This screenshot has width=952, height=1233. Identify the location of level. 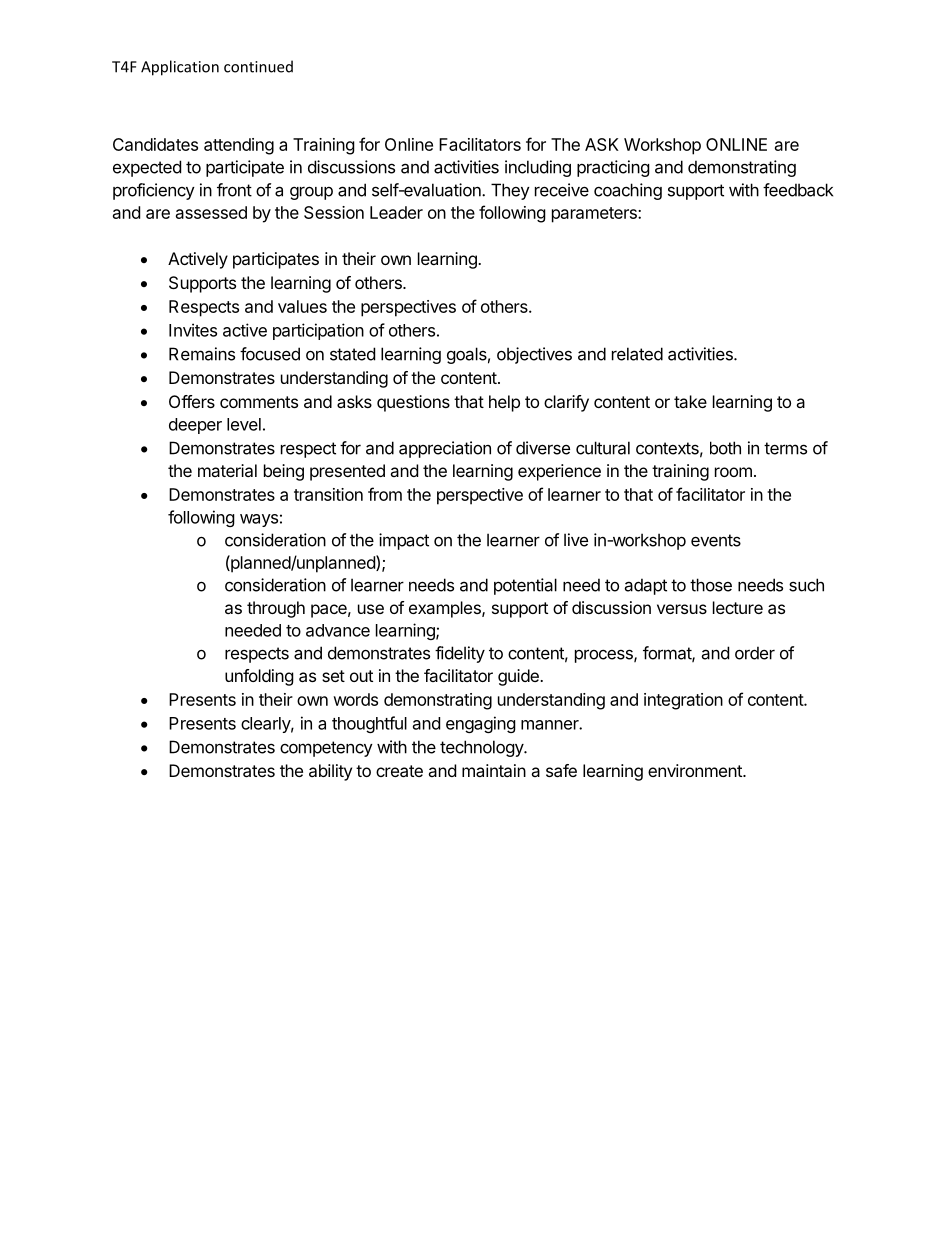
(244, 424).
